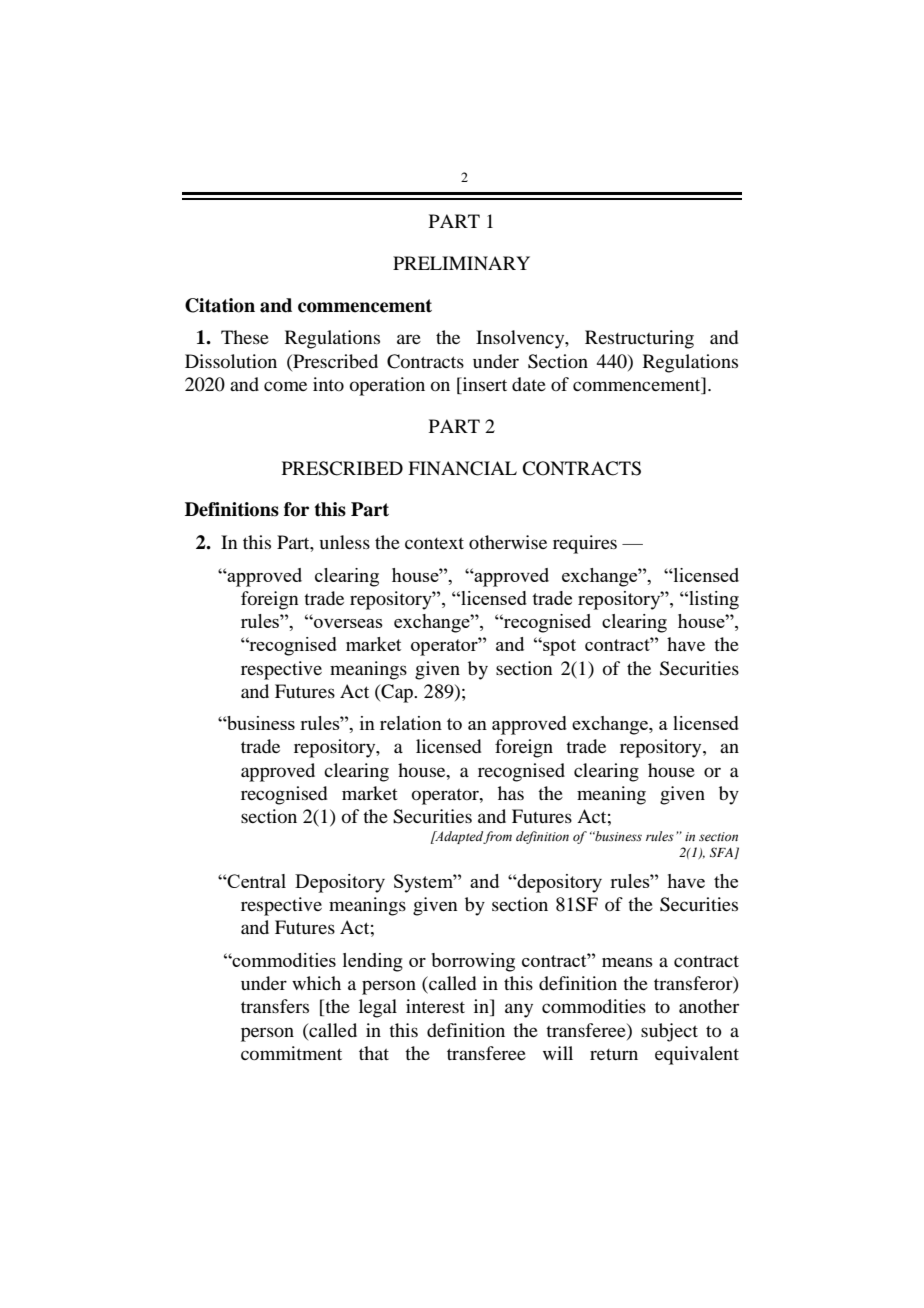 The width and height of the screenshot is (924, 1308). What do you see at coordinates (461, 263) in the screenshot?
I see `PRELIMINARY` at bounding box center [461, 263].
